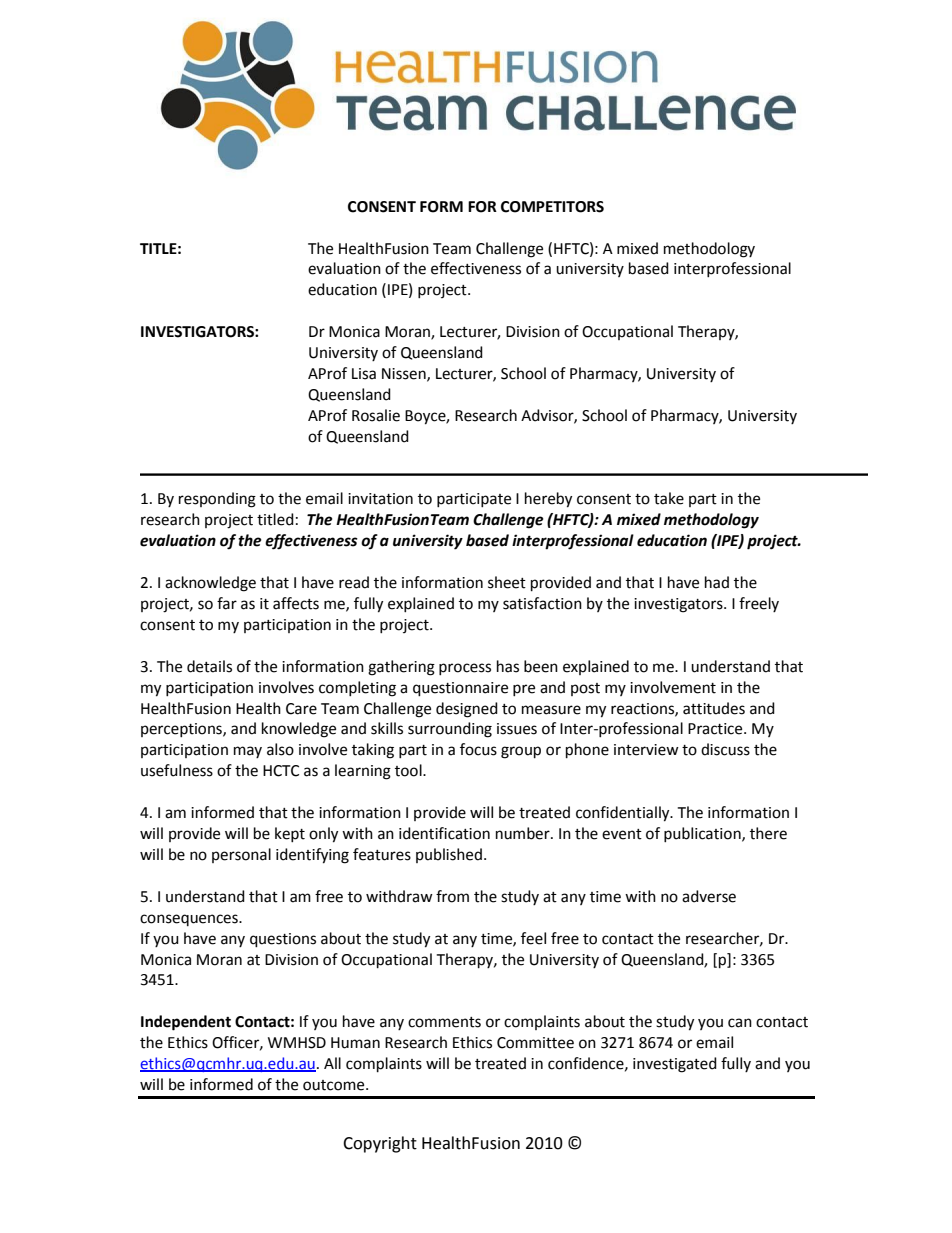 The width and height of the screenshot is (952, 1233). Describe the element at coordinates (552, 207) in the screenshot. I see `COMPETITORS` at that location.
